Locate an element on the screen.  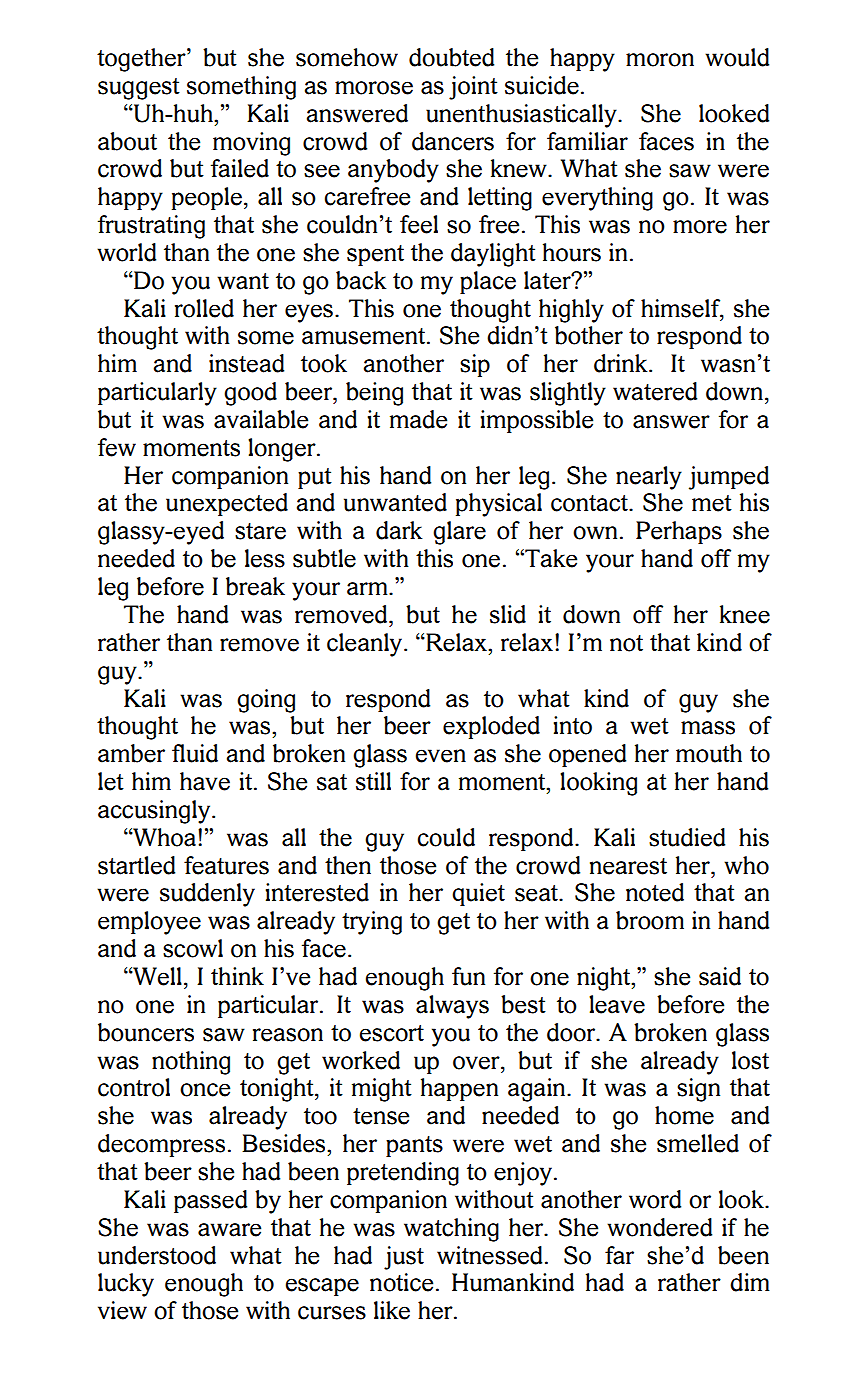
good is located at coordinates (250, 394).
